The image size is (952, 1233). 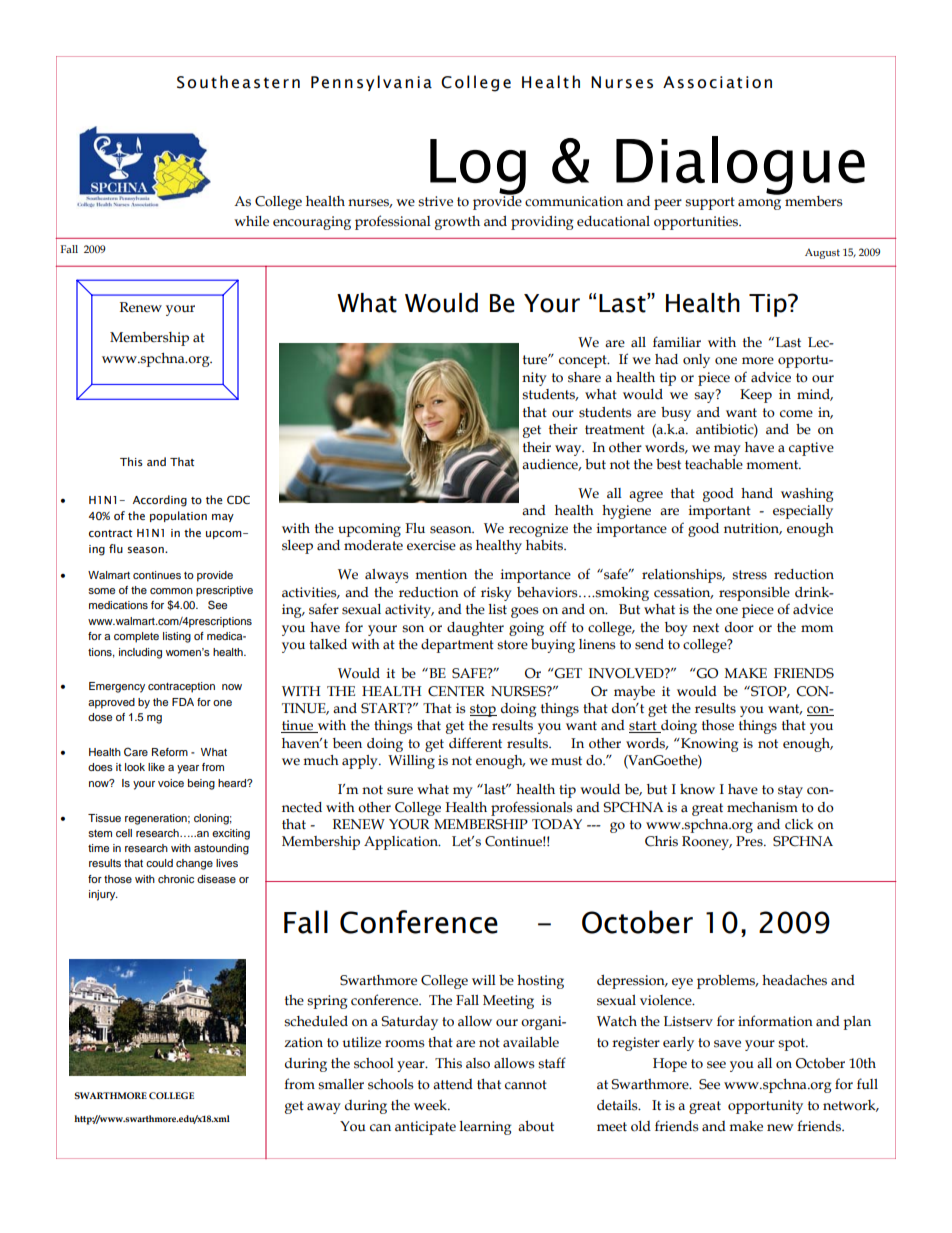 I want to click on stay, so click(x=790, y=791).
